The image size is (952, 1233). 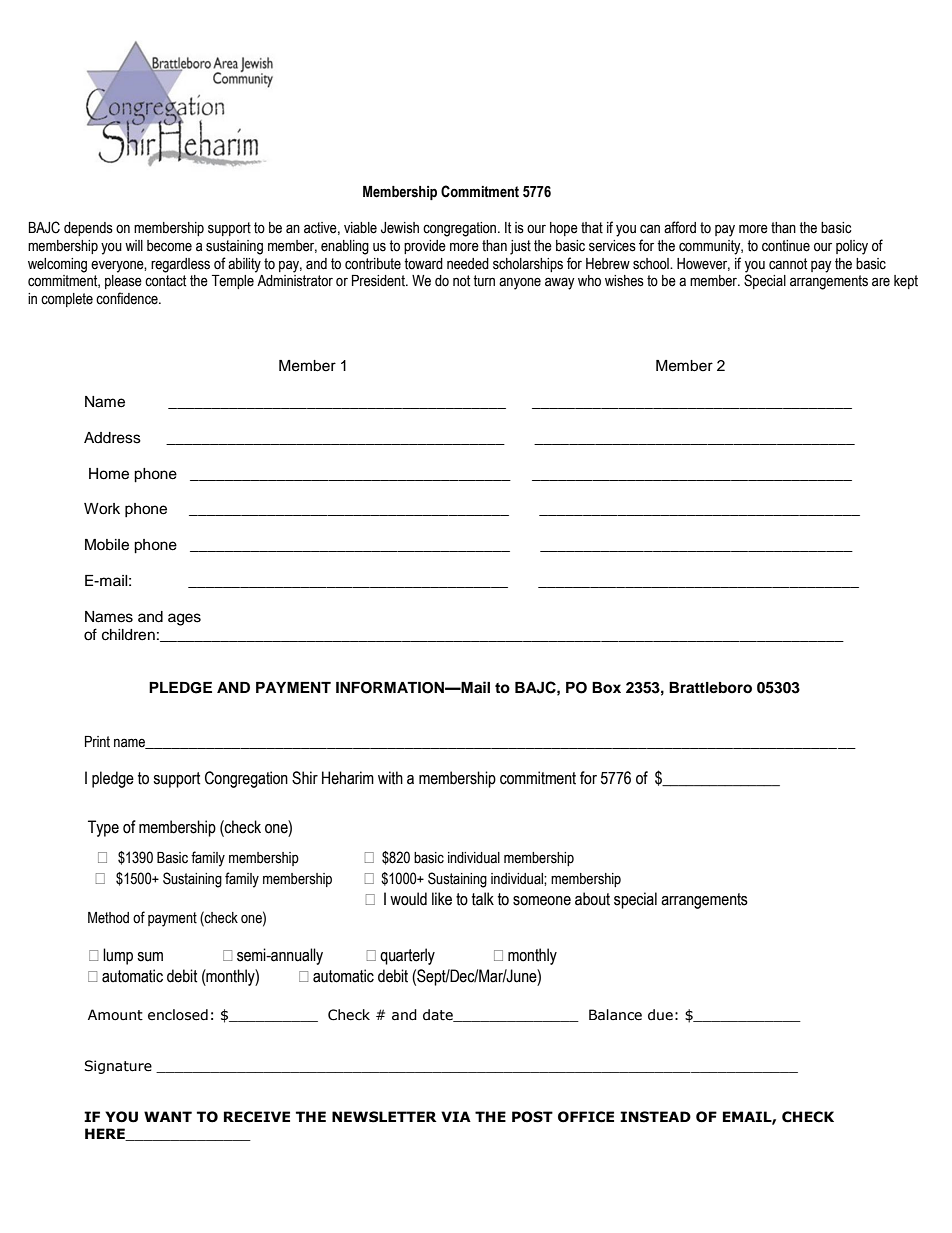 I want to click on about, so click(x=592, y=899).
